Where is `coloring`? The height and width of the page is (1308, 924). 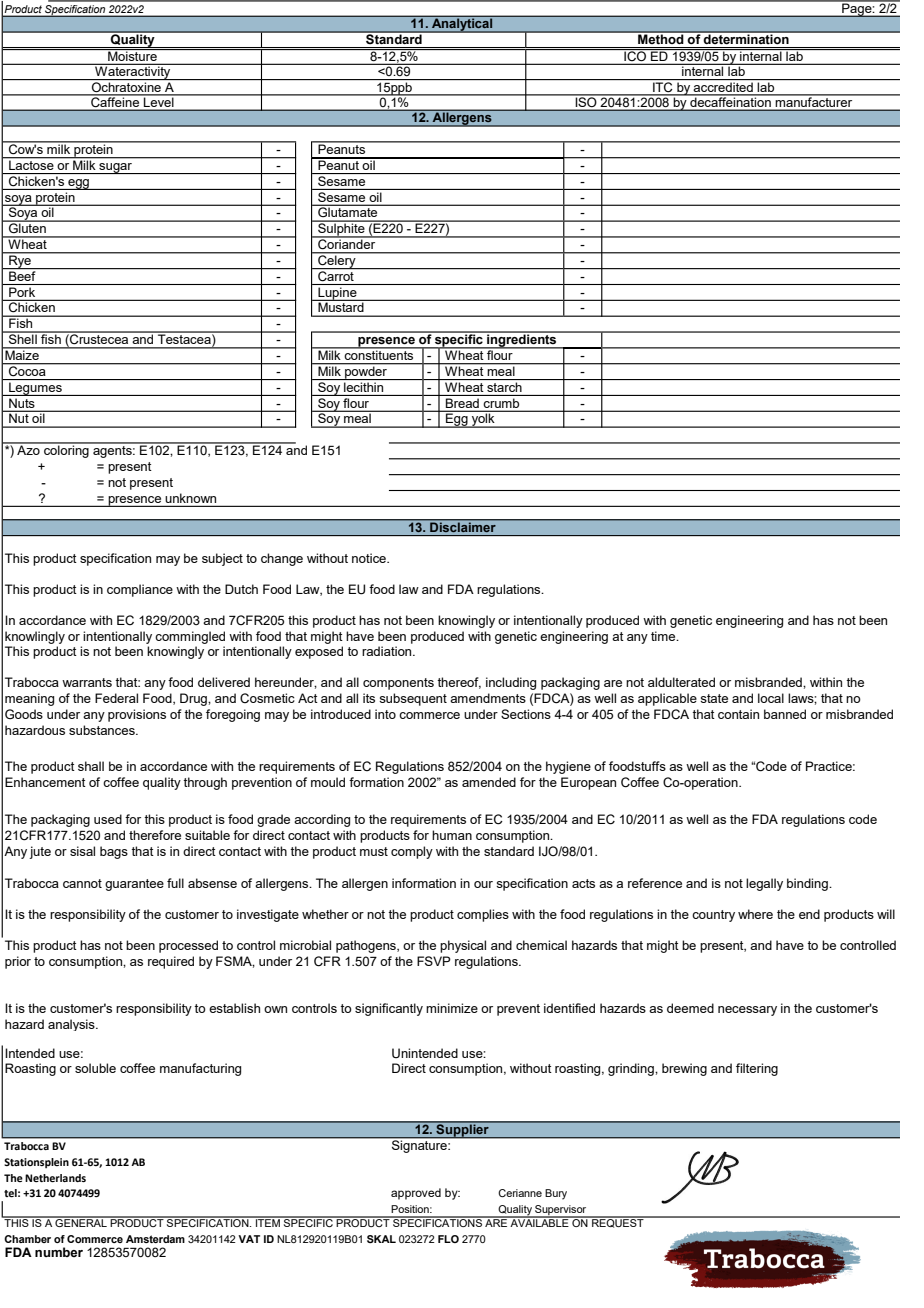 coloring is located at coordinates (66, 450).
